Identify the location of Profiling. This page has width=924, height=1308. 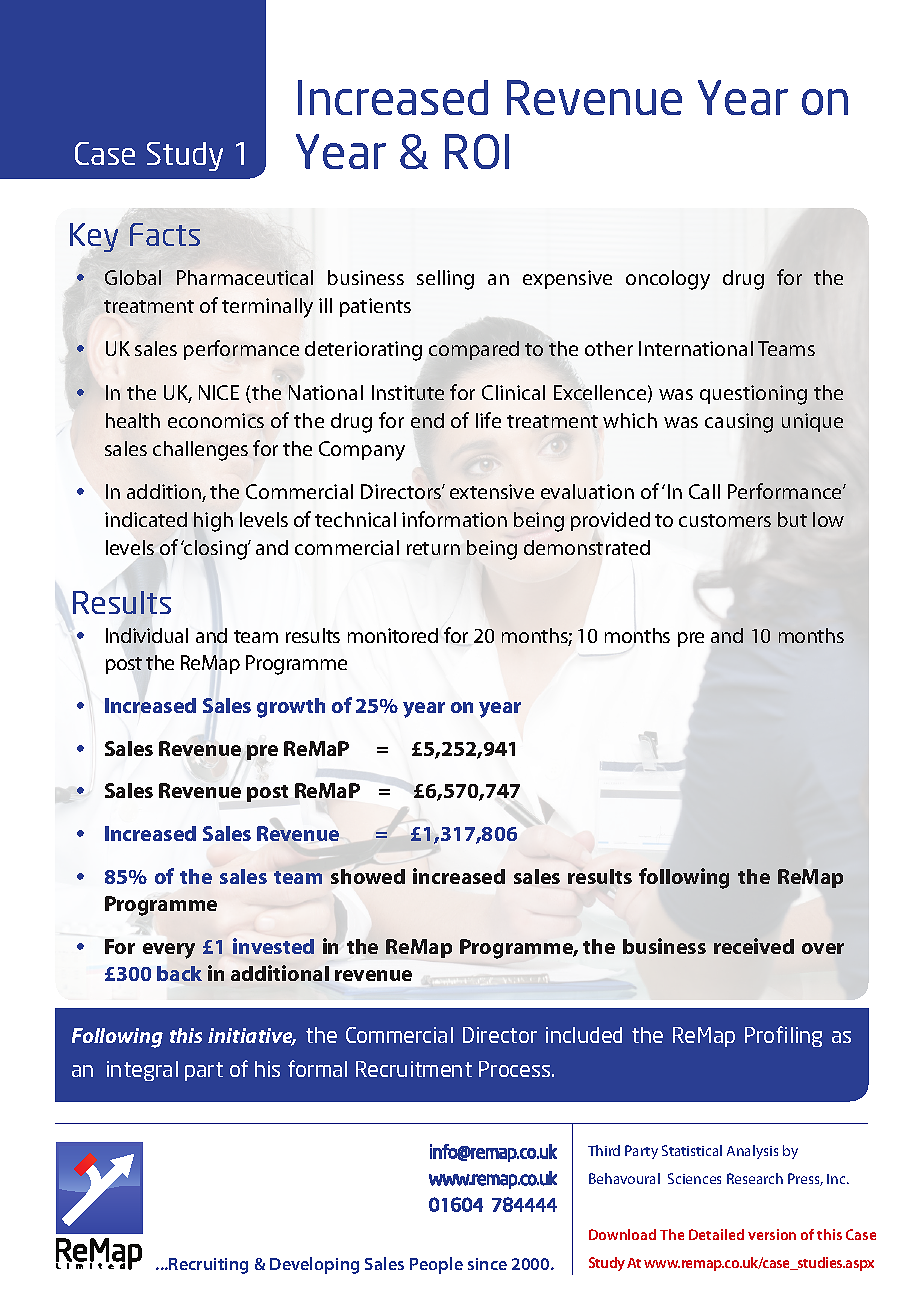
(783, 1036).
